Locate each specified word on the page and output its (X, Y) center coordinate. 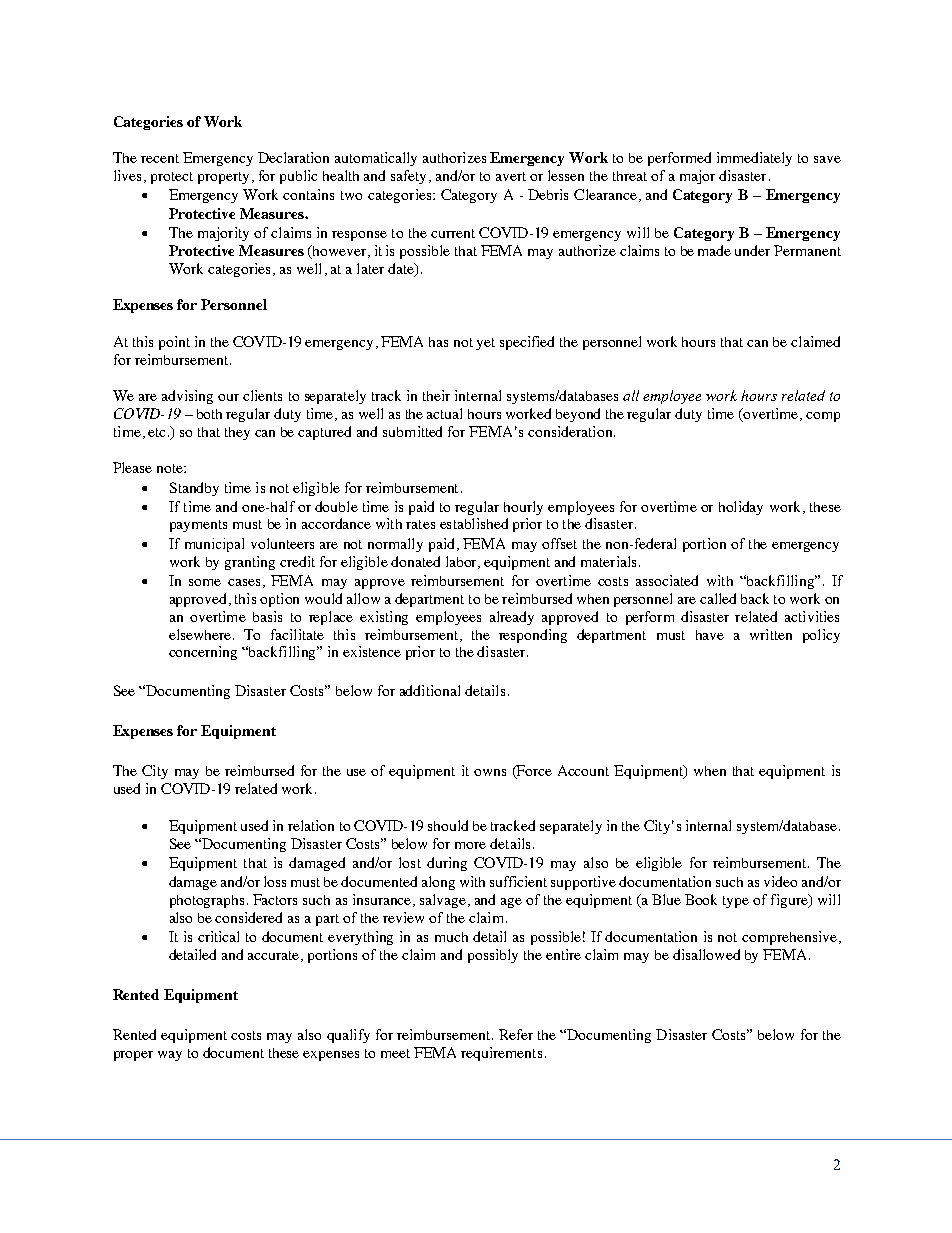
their (436, 395)
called (718, 598)
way (170, 1056)
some (205, 582)
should (448, 825)
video (780, 881)
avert (511, 176)
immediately (754, 159)
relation (311, 825)
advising (187, 397)
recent (160, 158)
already (512, 618)
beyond (578, 415)
